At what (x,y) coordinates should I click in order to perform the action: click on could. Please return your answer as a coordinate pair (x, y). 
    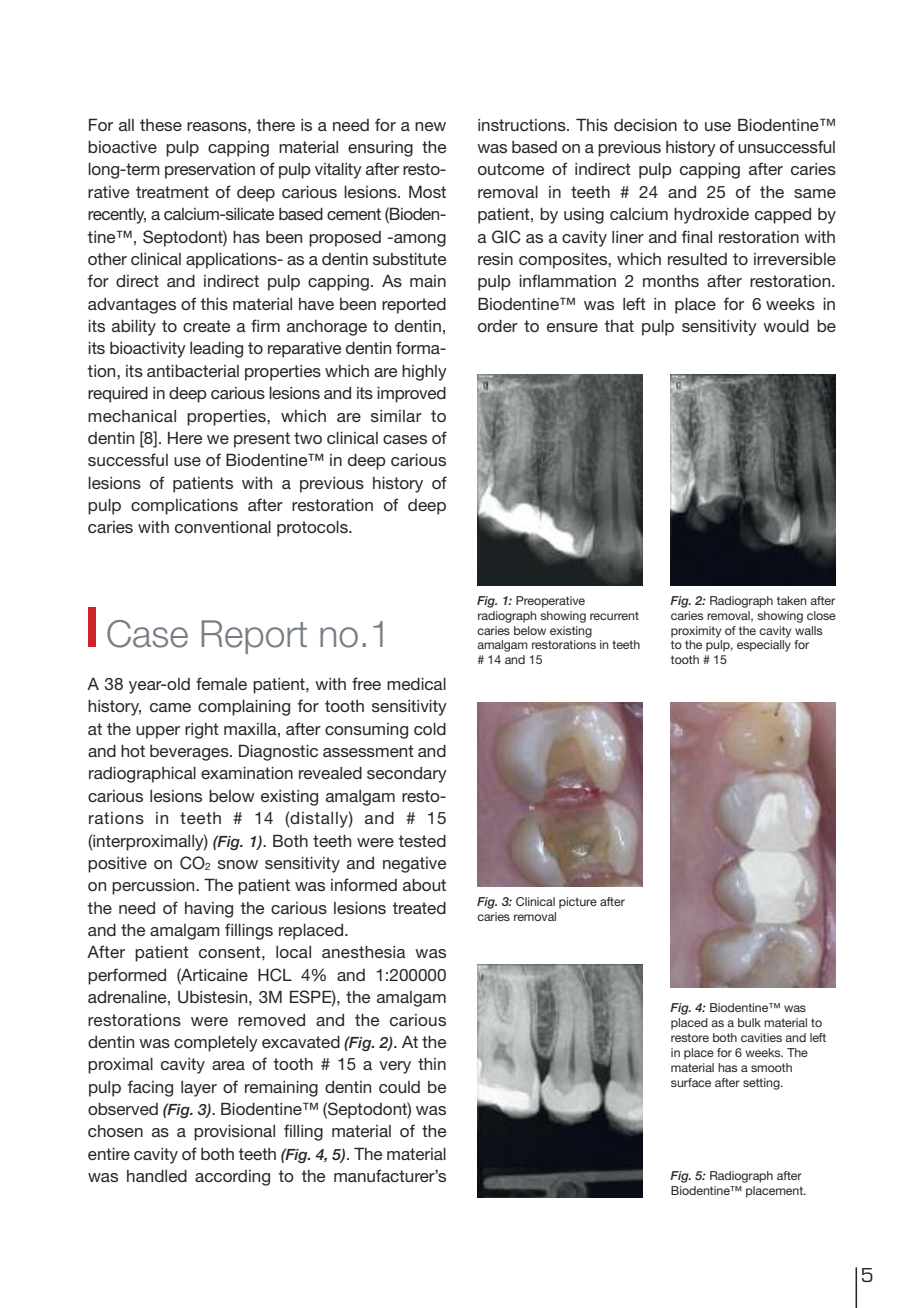
    Looking at the image, I should click on (399, 1087).
